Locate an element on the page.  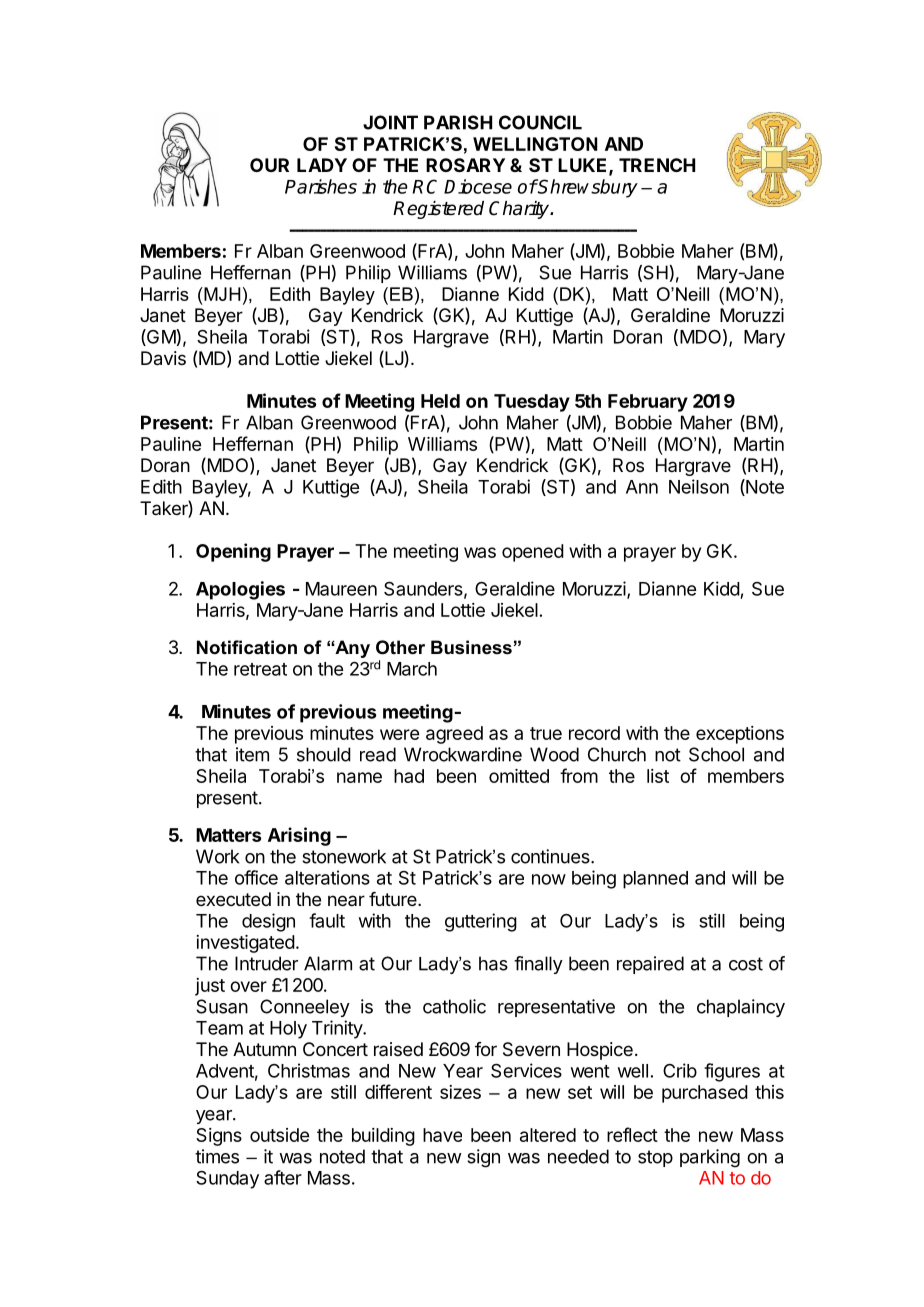
times is located at coordinates (217, 1156).
